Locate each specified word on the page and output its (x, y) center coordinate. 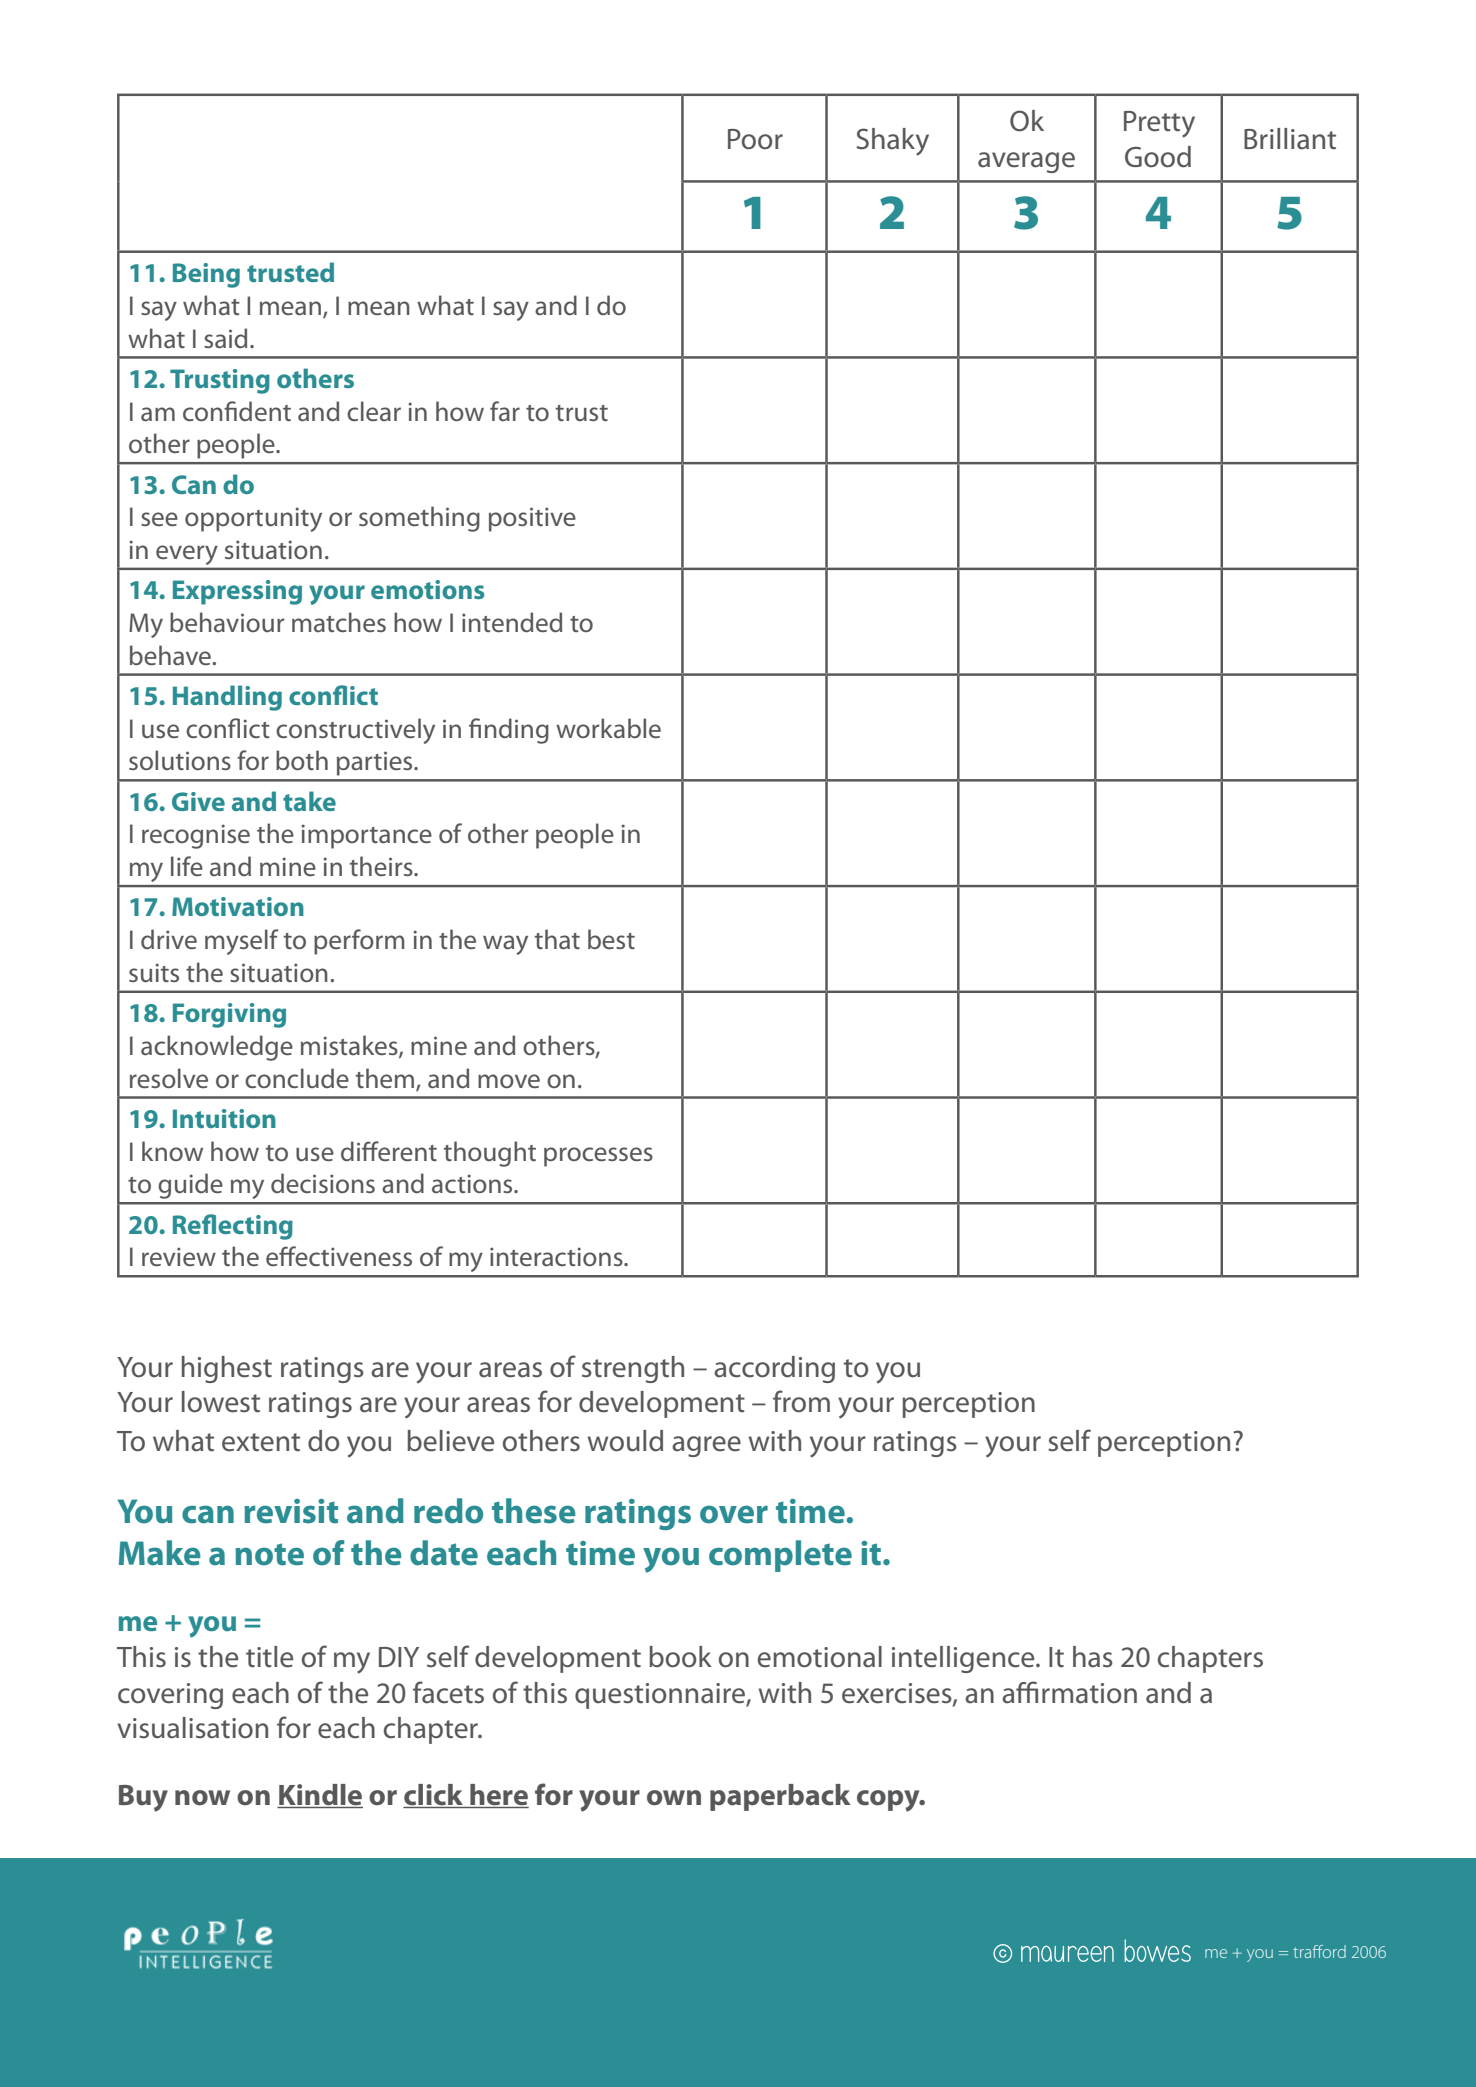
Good (1158, 157)
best (611, 939)
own (674, 1798)
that (557, 939)
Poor (755, 139)
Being (206, 275)
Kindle (320, 1795)
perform (359, 942)
